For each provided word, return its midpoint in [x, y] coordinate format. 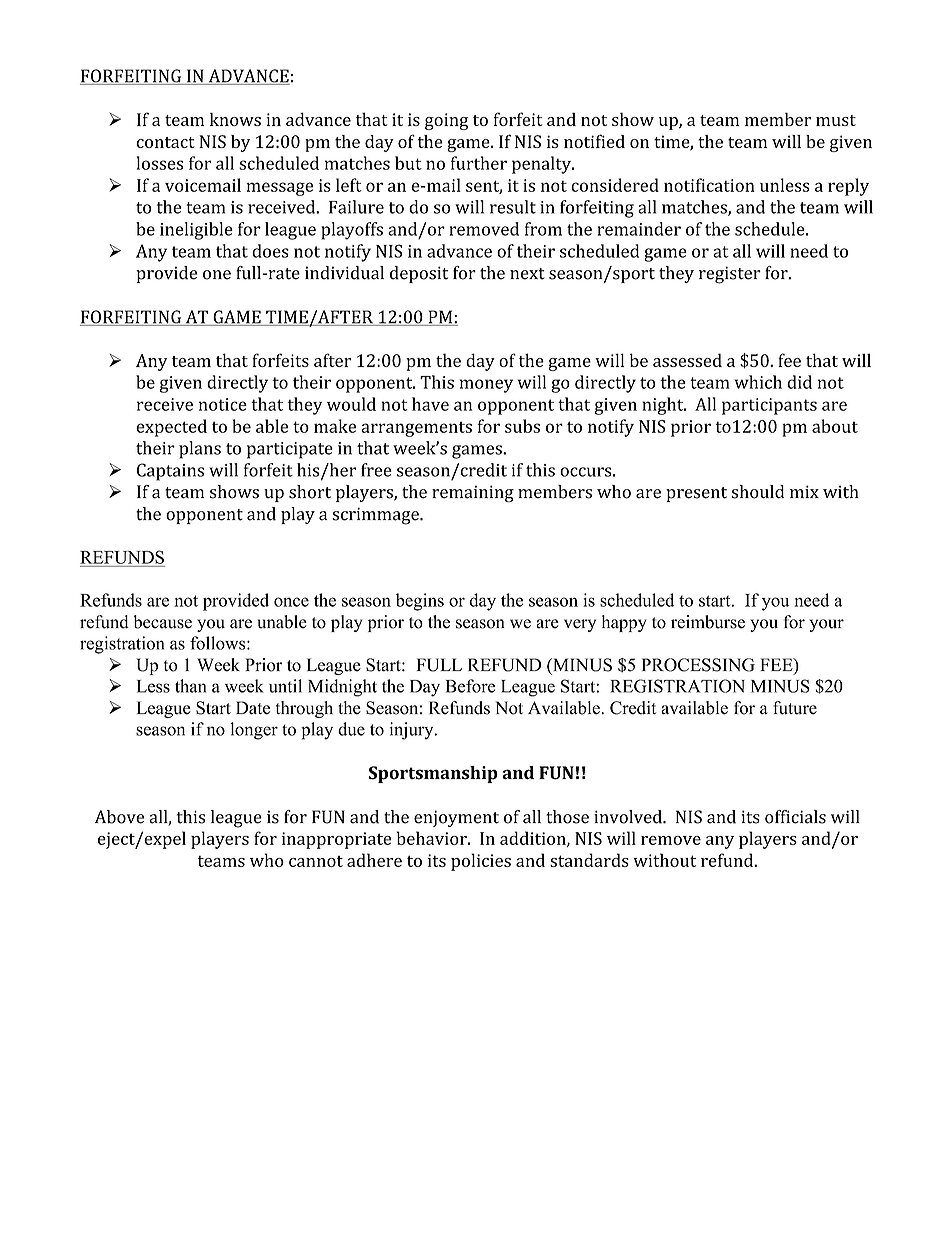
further [479, 163]
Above [119, 817]
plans [200, 450]
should [758, 492]
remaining [473, 493]
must [836, 120]
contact [165, 142]
